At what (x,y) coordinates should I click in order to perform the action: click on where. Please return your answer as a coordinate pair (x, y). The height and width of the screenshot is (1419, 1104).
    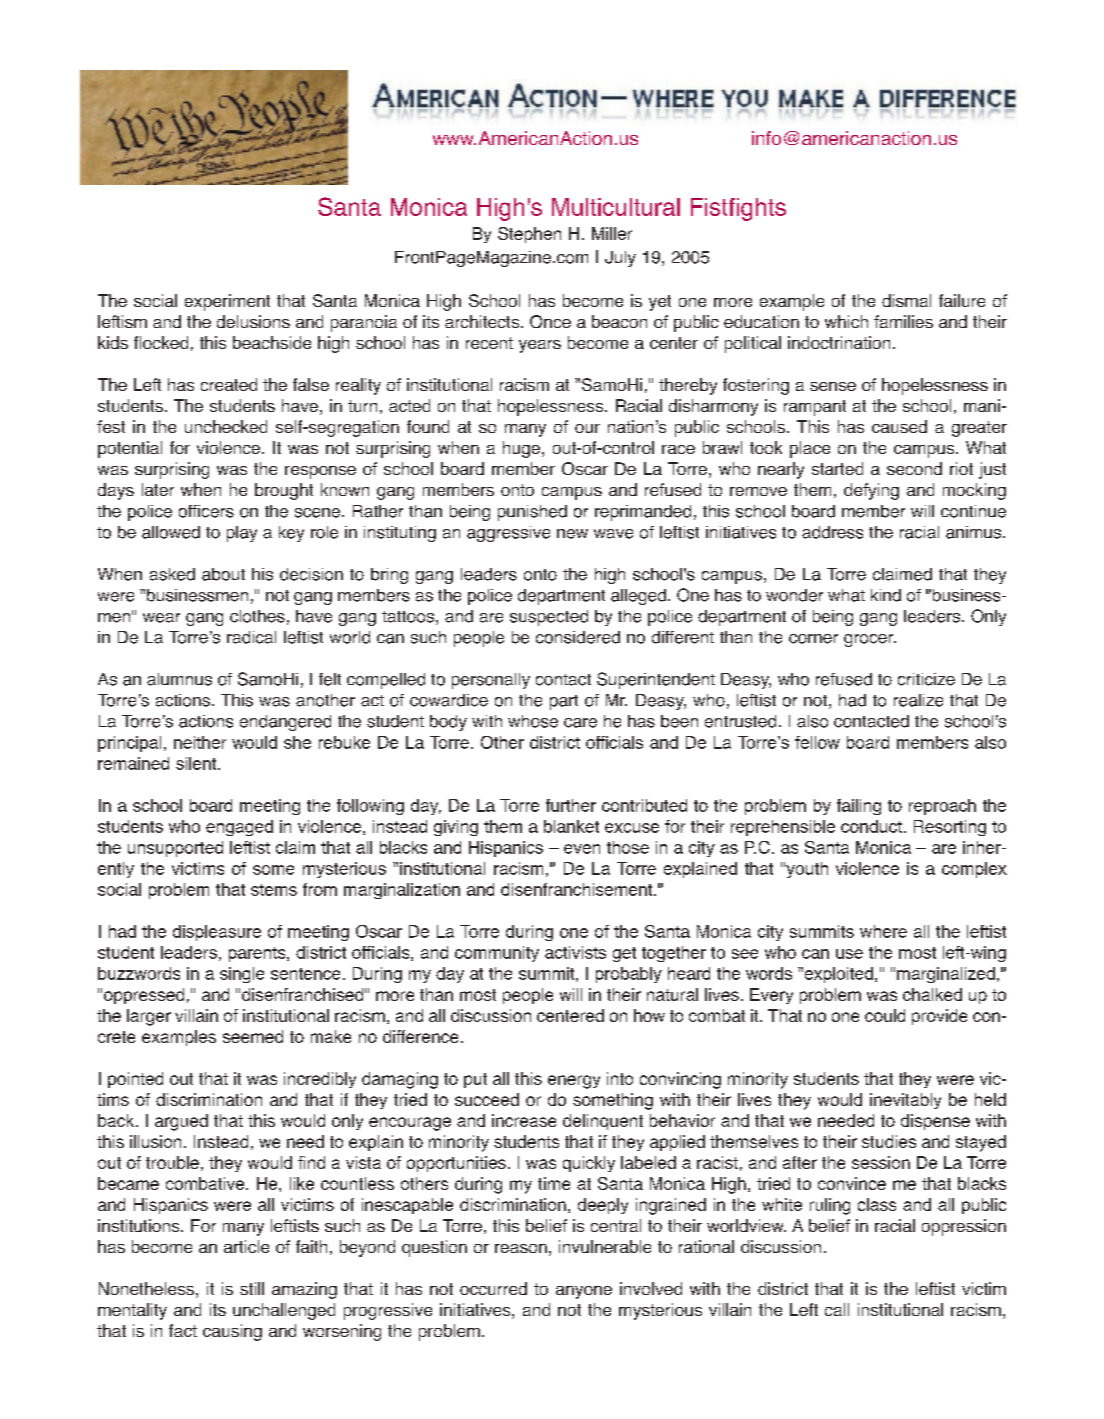
    Looking at the image, I should click on (883, 931).
